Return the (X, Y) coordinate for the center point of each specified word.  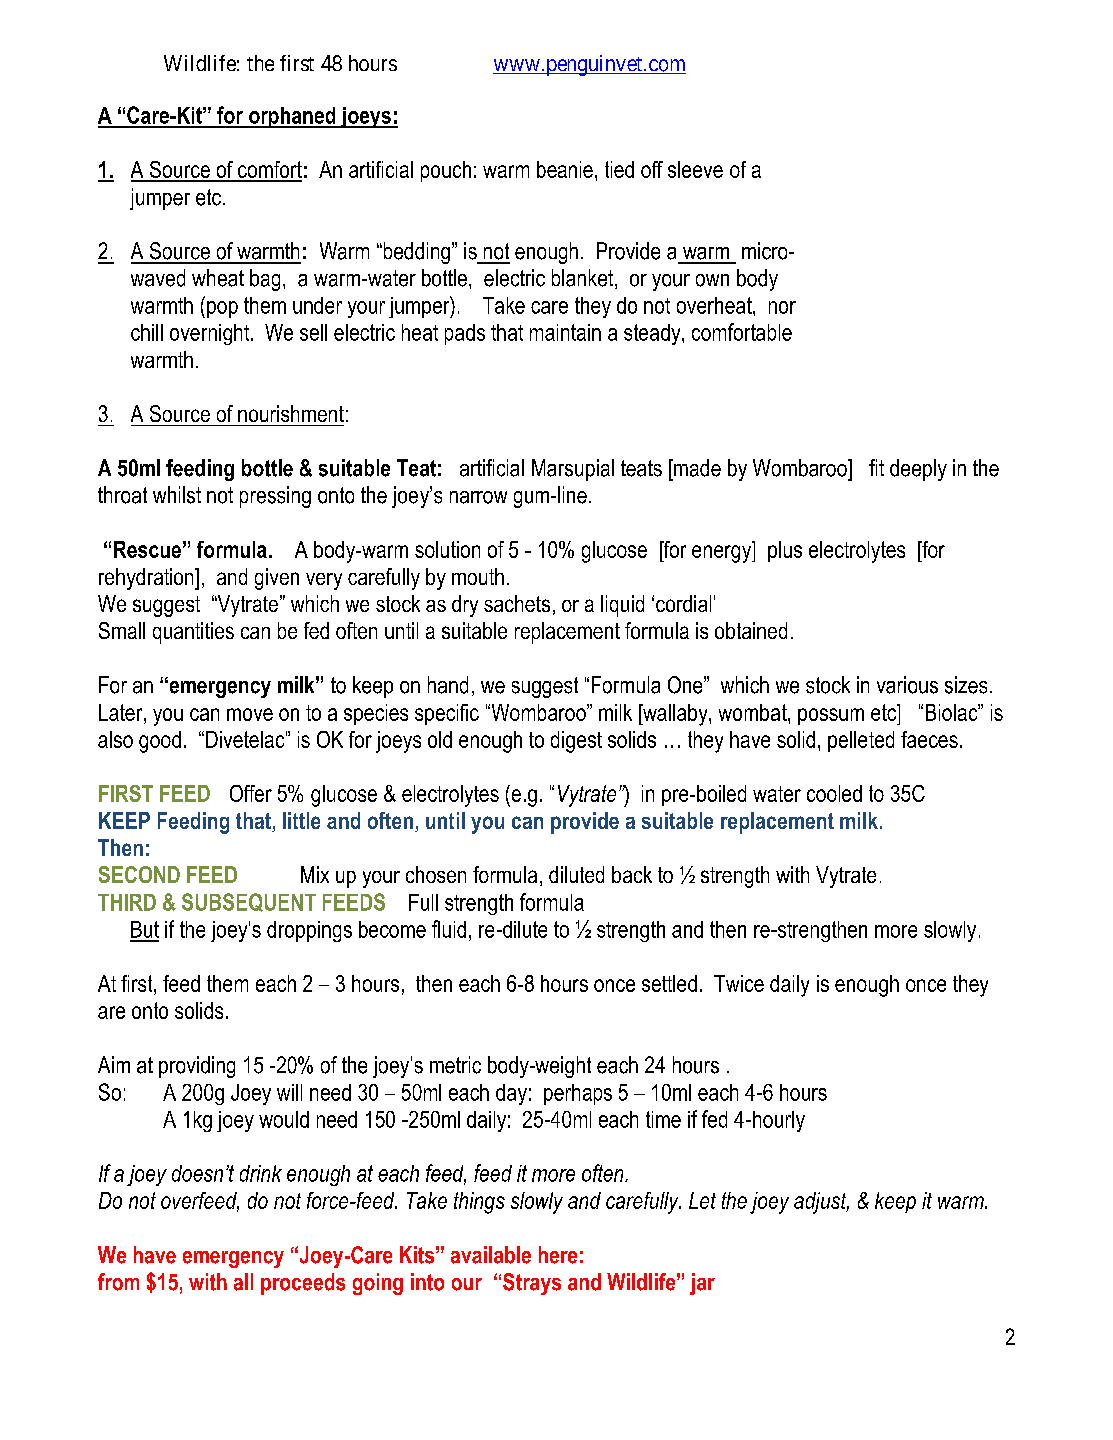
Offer (251, 793)
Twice (739, 983)
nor (782, 307)
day (511, 1094)
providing (197, 1067)
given (277, 579)
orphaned (292, 117)
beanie (565, 169)
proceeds (303, 1284)
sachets (517, 603)
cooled (834, 793)
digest (576, 742)
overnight (211, 334)
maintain (565, 332)
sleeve (695, 169)
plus (785, 551)
